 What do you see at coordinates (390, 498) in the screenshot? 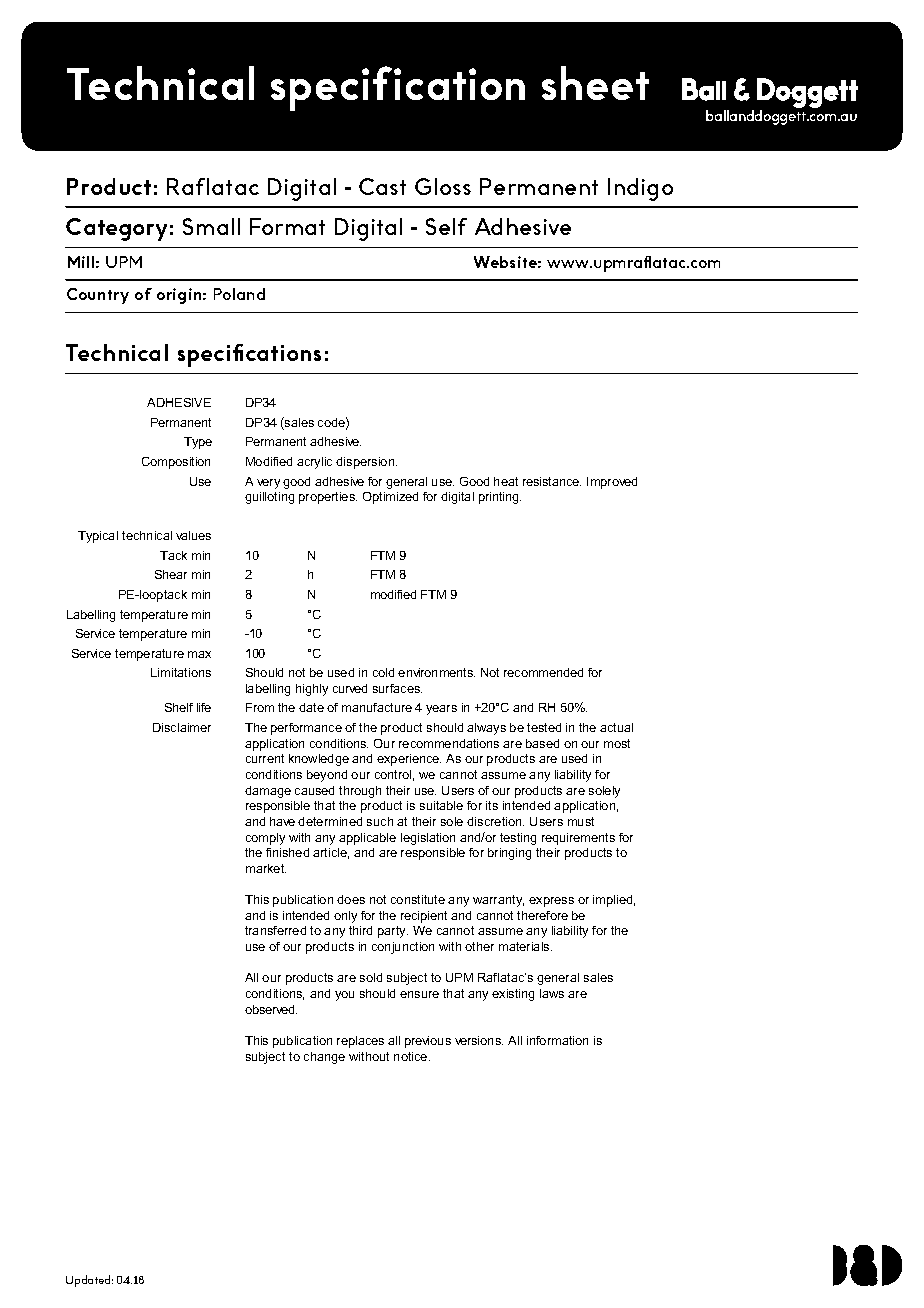
I see `Optimized` at bounding box center [390, 498].
